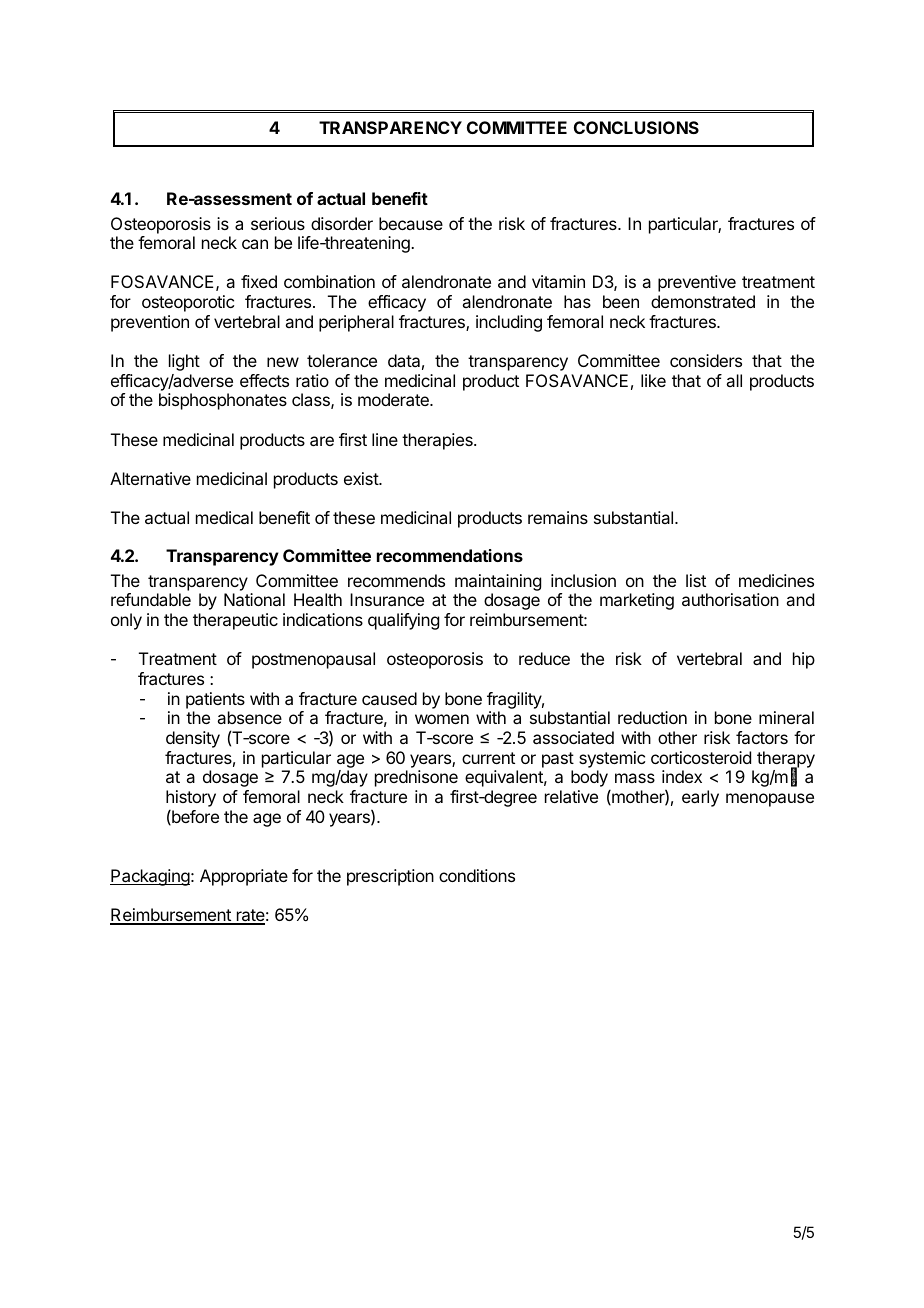 The width and height of the screenshot is (924, 1308). I want to click on all, so click(734, 380).
